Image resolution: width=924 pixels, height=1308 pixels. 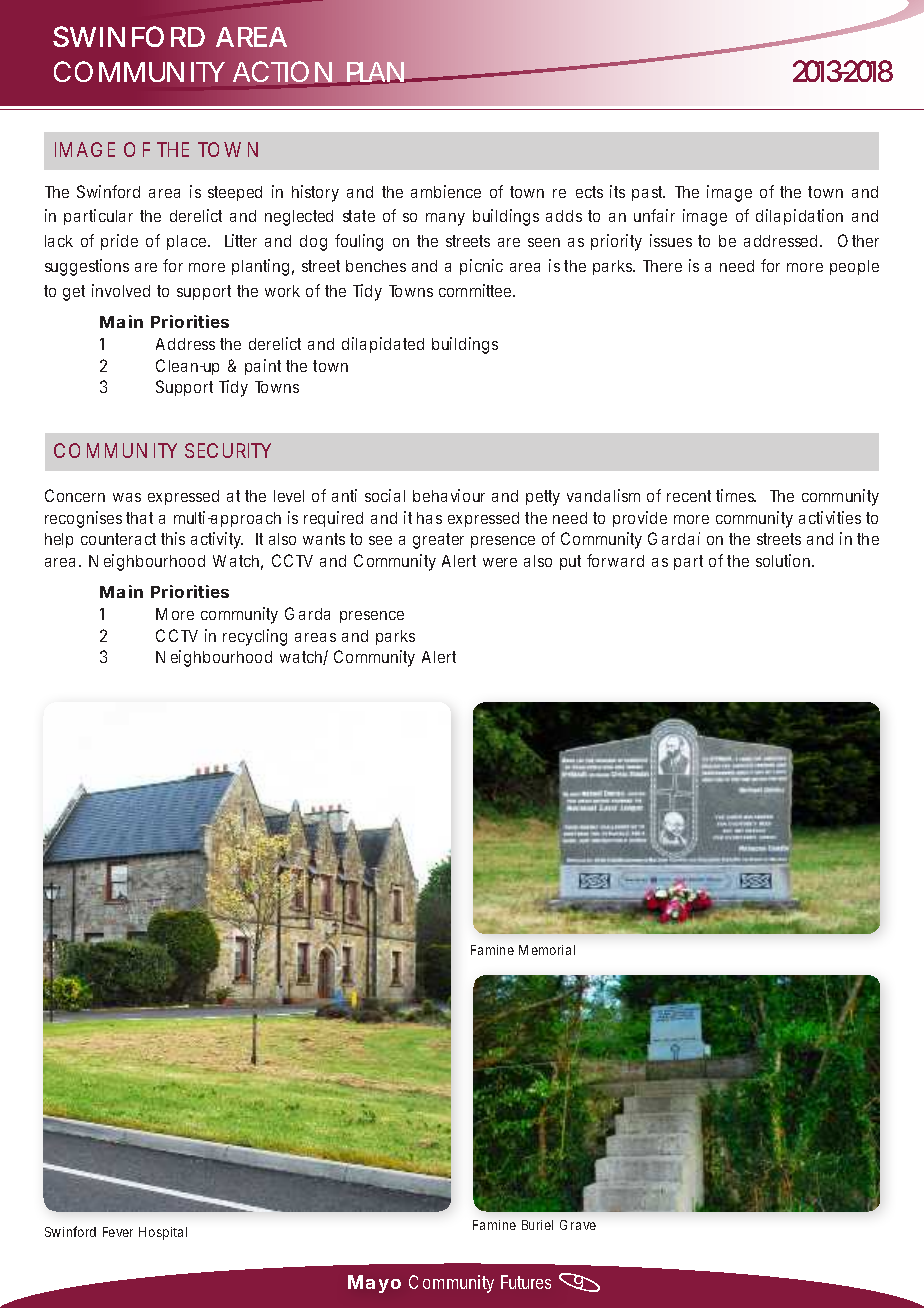 What do you see at coordinates (163, 1233) in the page?
I see `Hospital` at bounding box center [163, 1233].
